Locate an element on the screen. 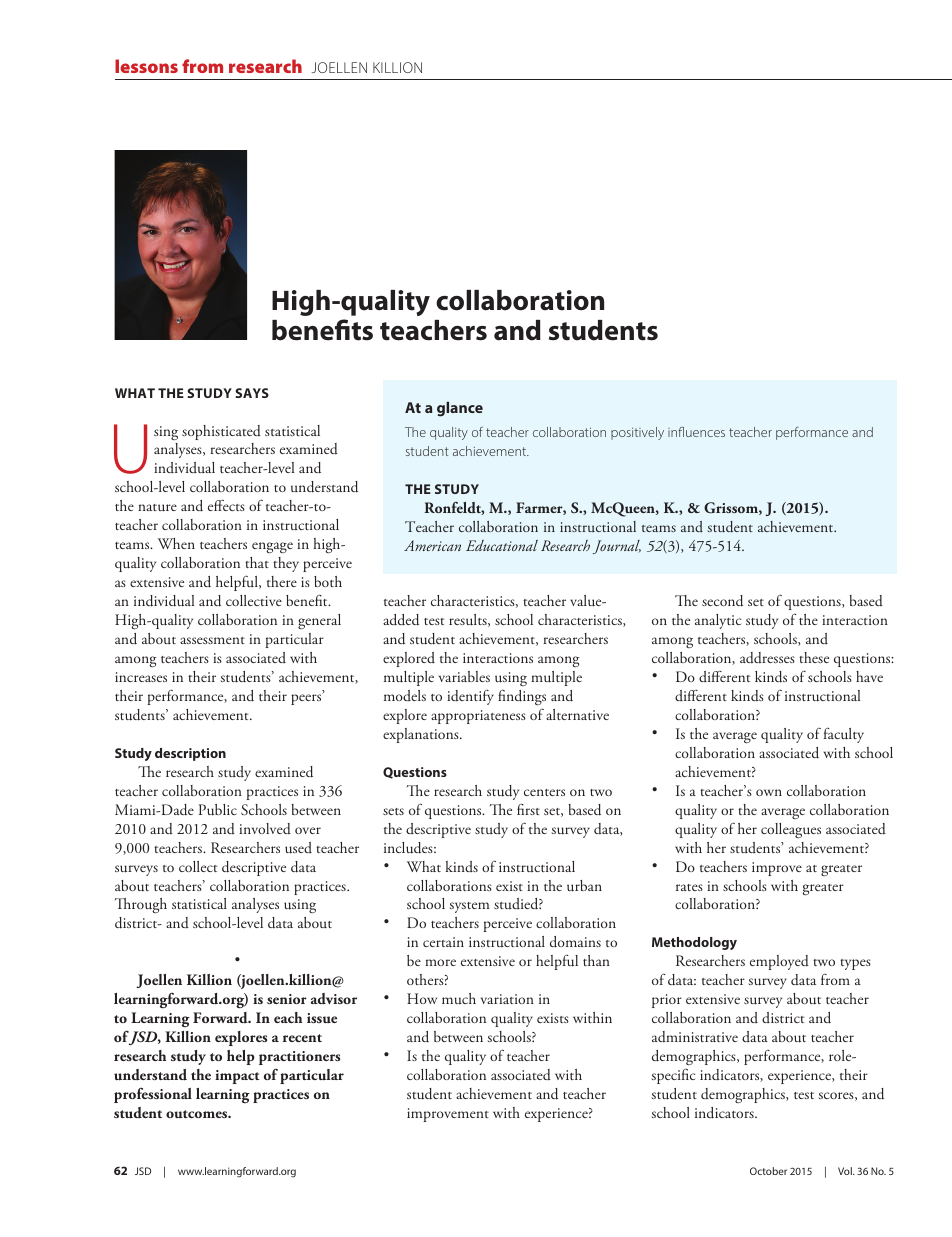 This screenshot has width=952, height=1237. glance is located at coordinates (460, 409).
